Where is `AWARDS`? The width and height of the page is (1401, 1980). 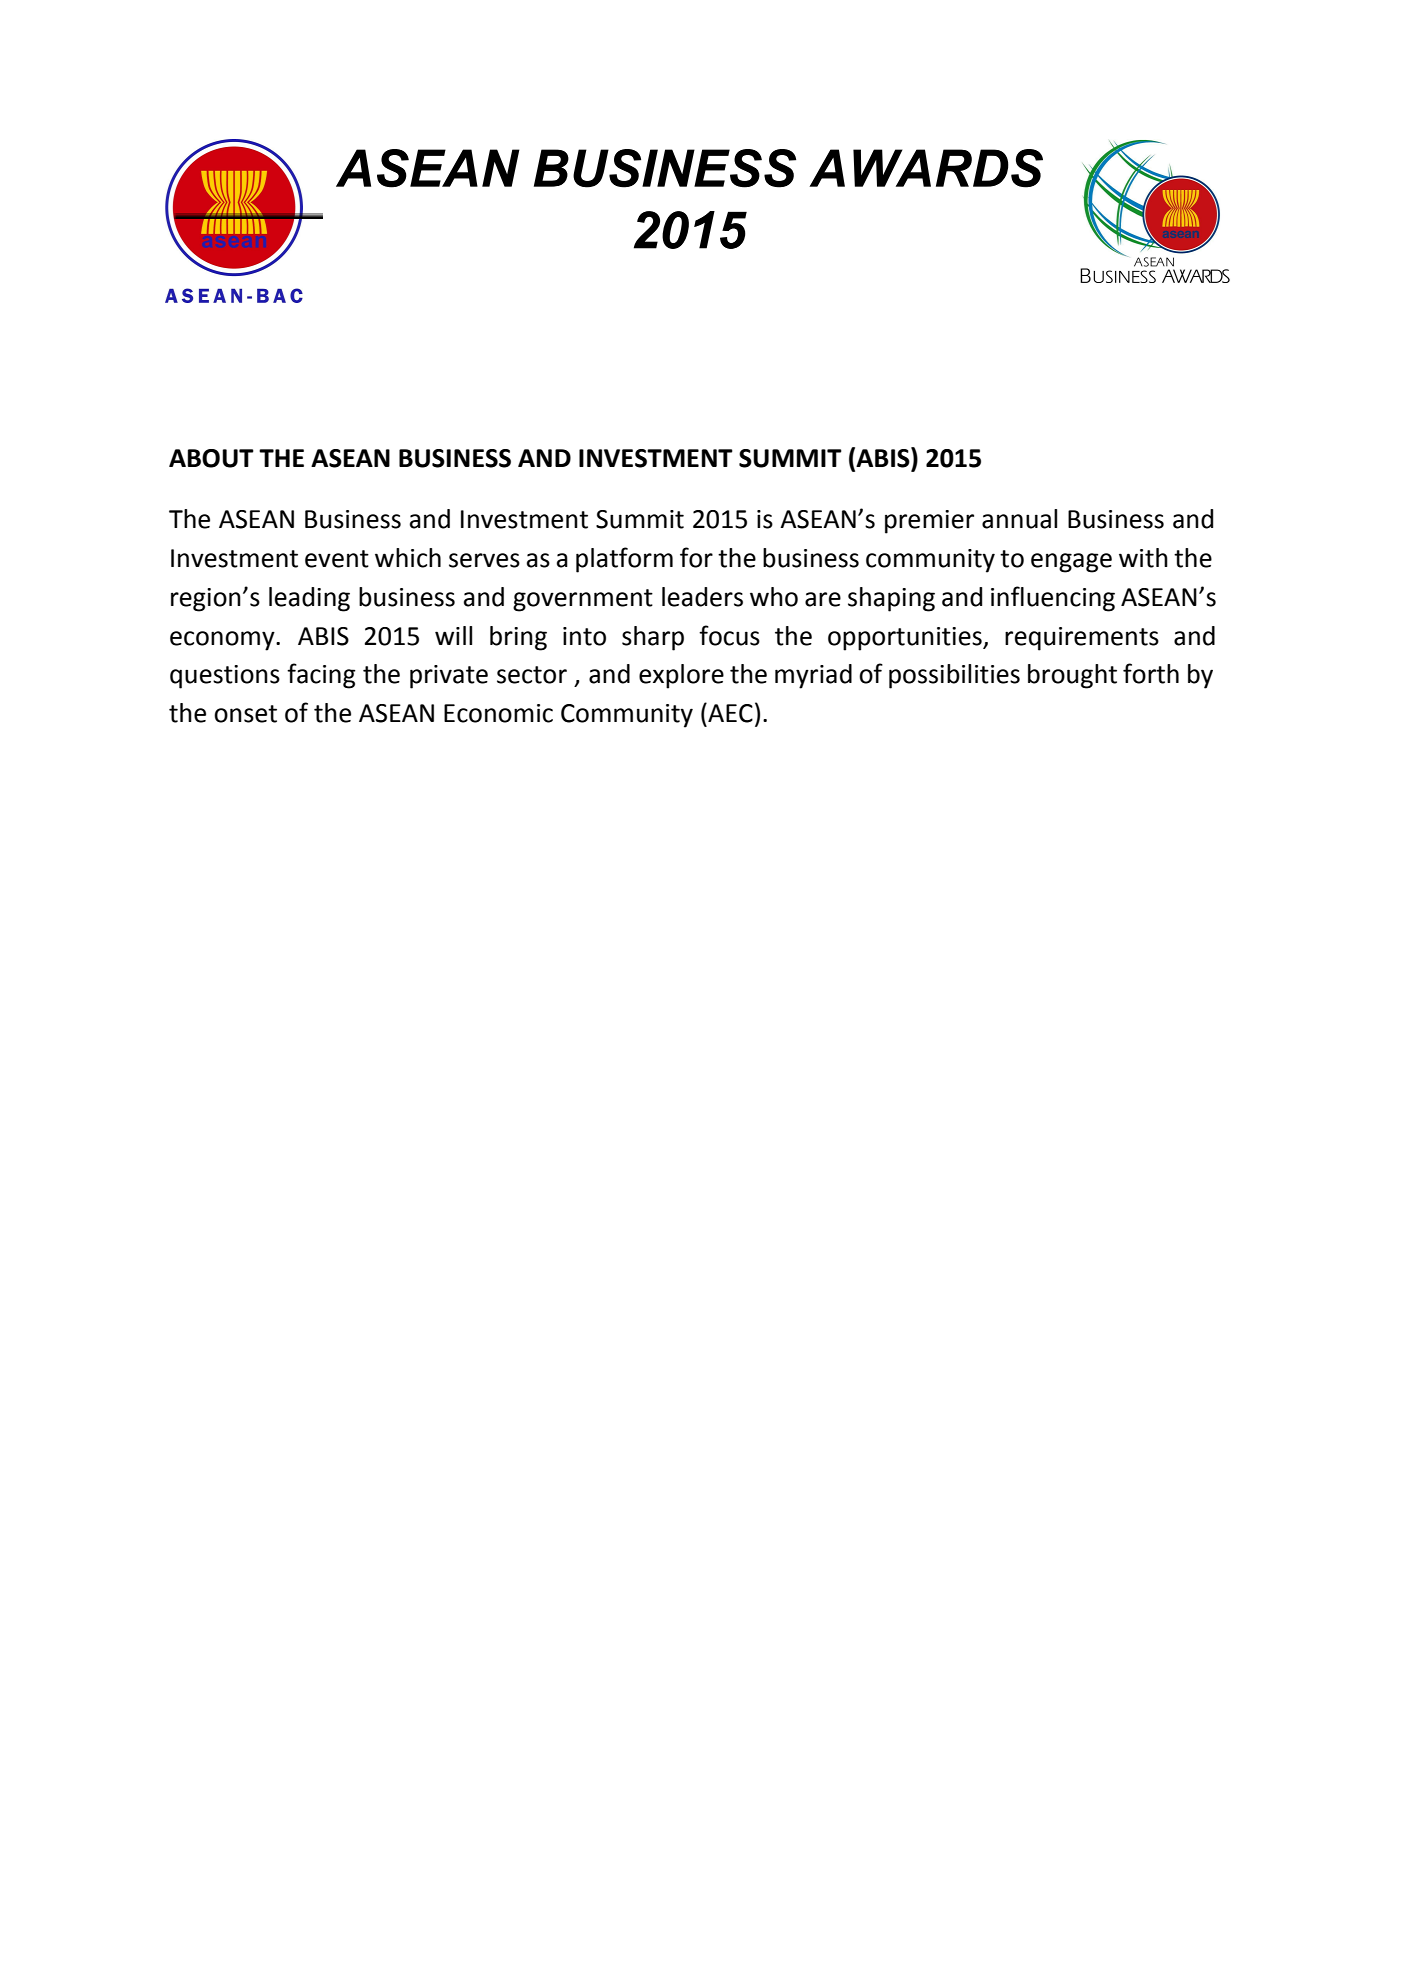 AWARDS is located at coordinates (926, 168).
